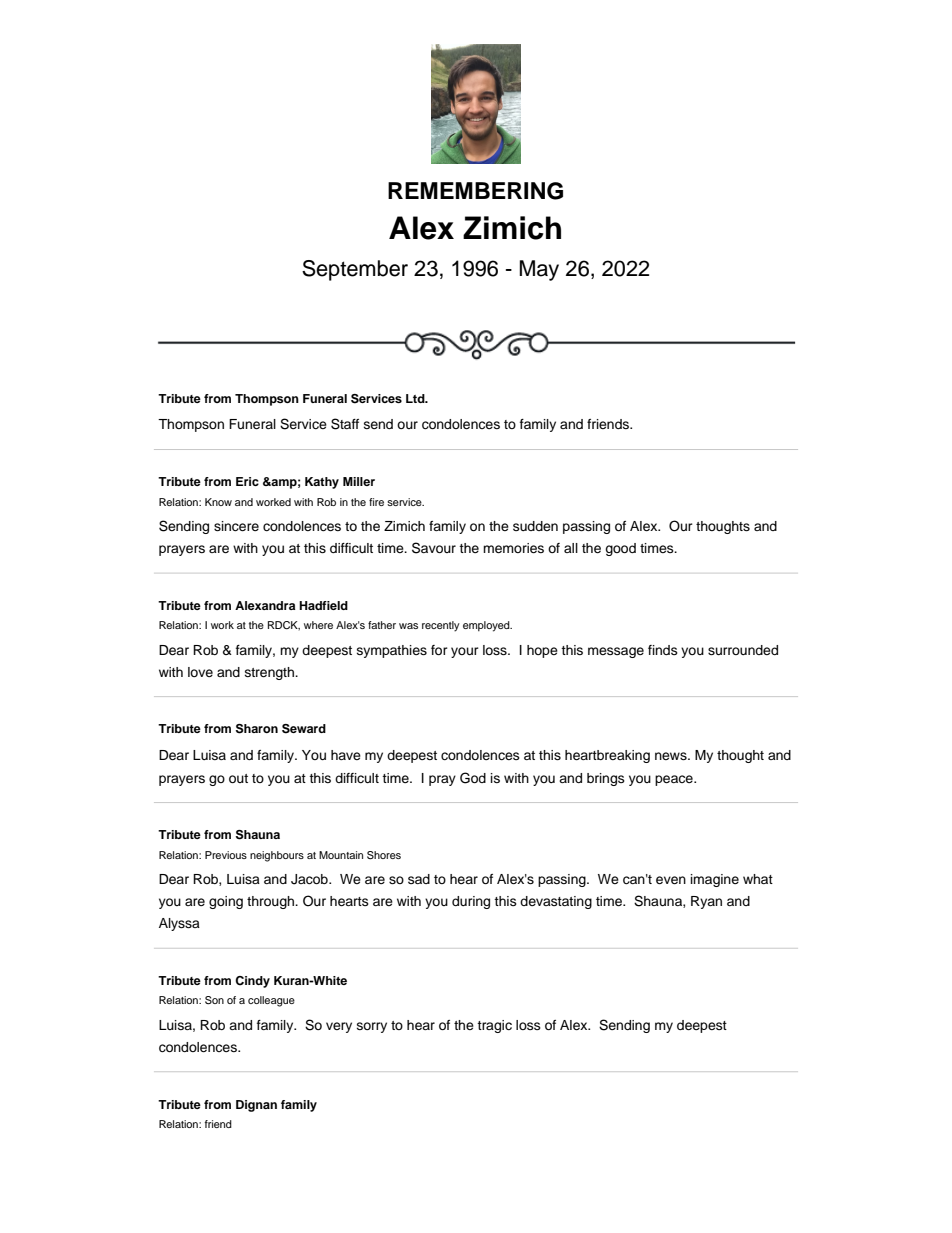 This screenshot has width=952, height=1233. What do you see at coordinates (475, 191) in the screenshot?
I see `REMEMBERING` at bounding box center [475, 191].
